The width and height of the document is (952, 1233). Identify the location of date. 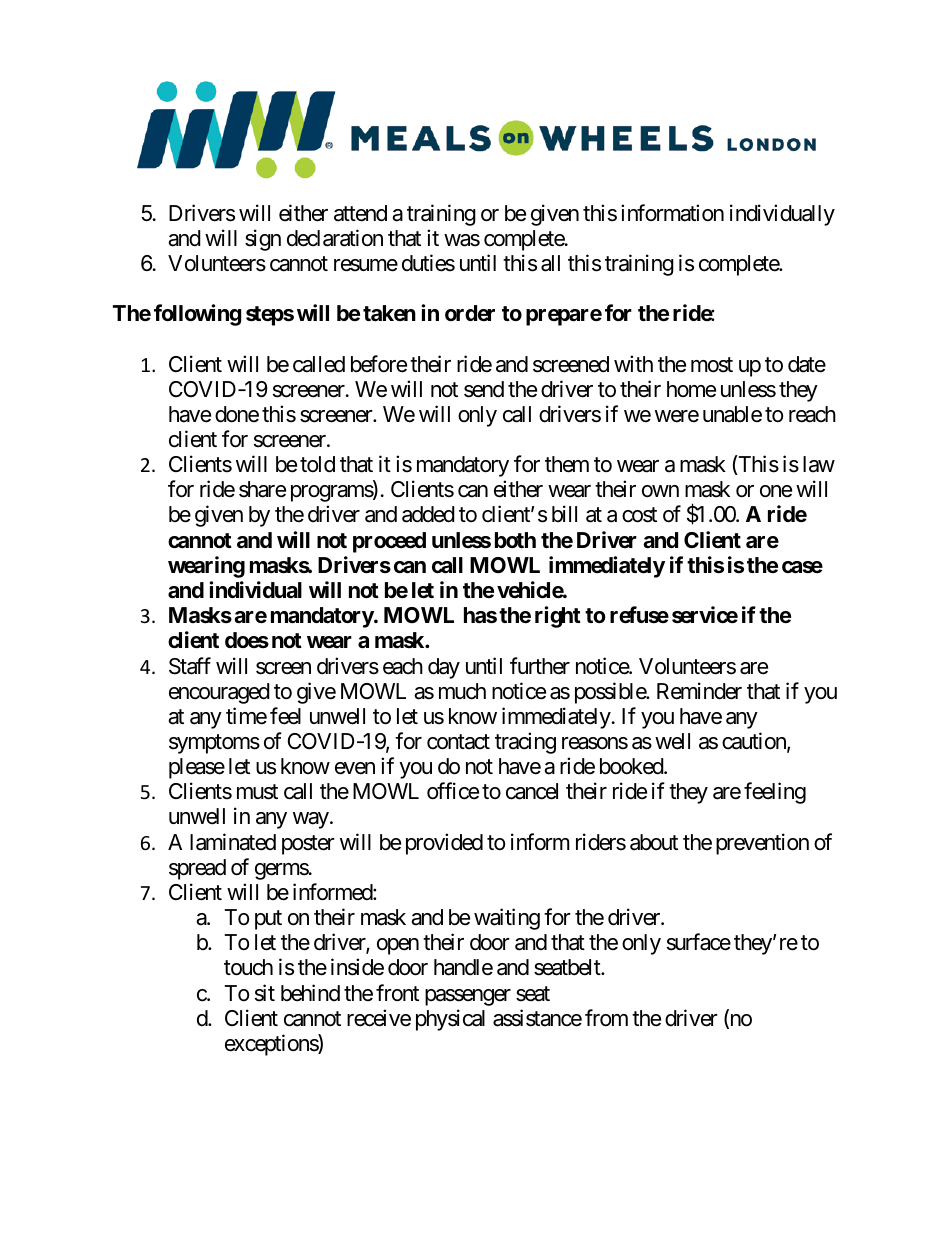
(807, 364).
